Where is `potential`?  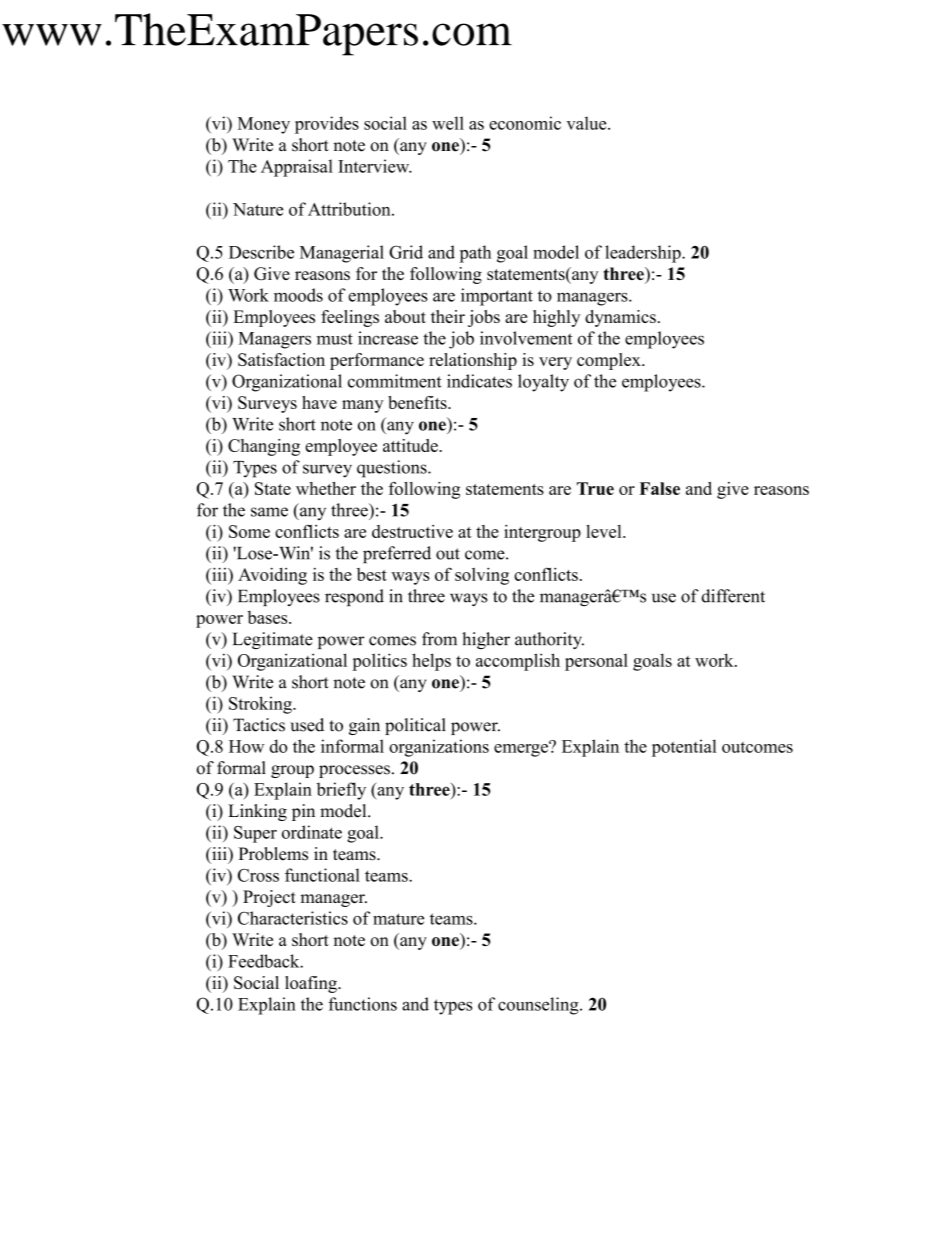 potential is located at coordinates (684, 748).
